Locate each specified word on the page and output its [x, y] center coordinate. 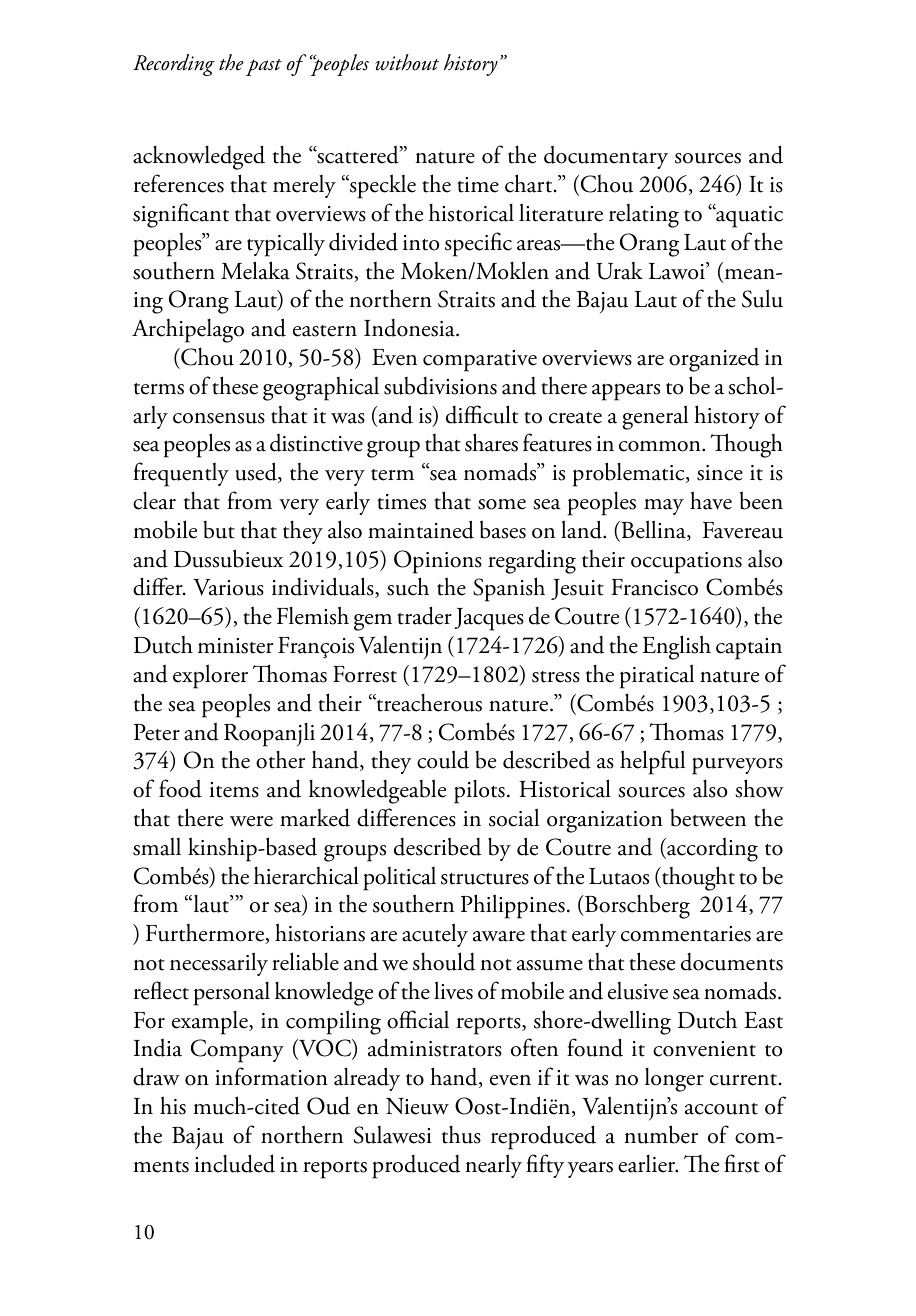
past [264, 67]
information [271, 1076]
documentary [606, 157]
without [407, 62]
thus [461, 1134]
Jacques [489, 619]
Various [228, 587]
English [676, 647]
